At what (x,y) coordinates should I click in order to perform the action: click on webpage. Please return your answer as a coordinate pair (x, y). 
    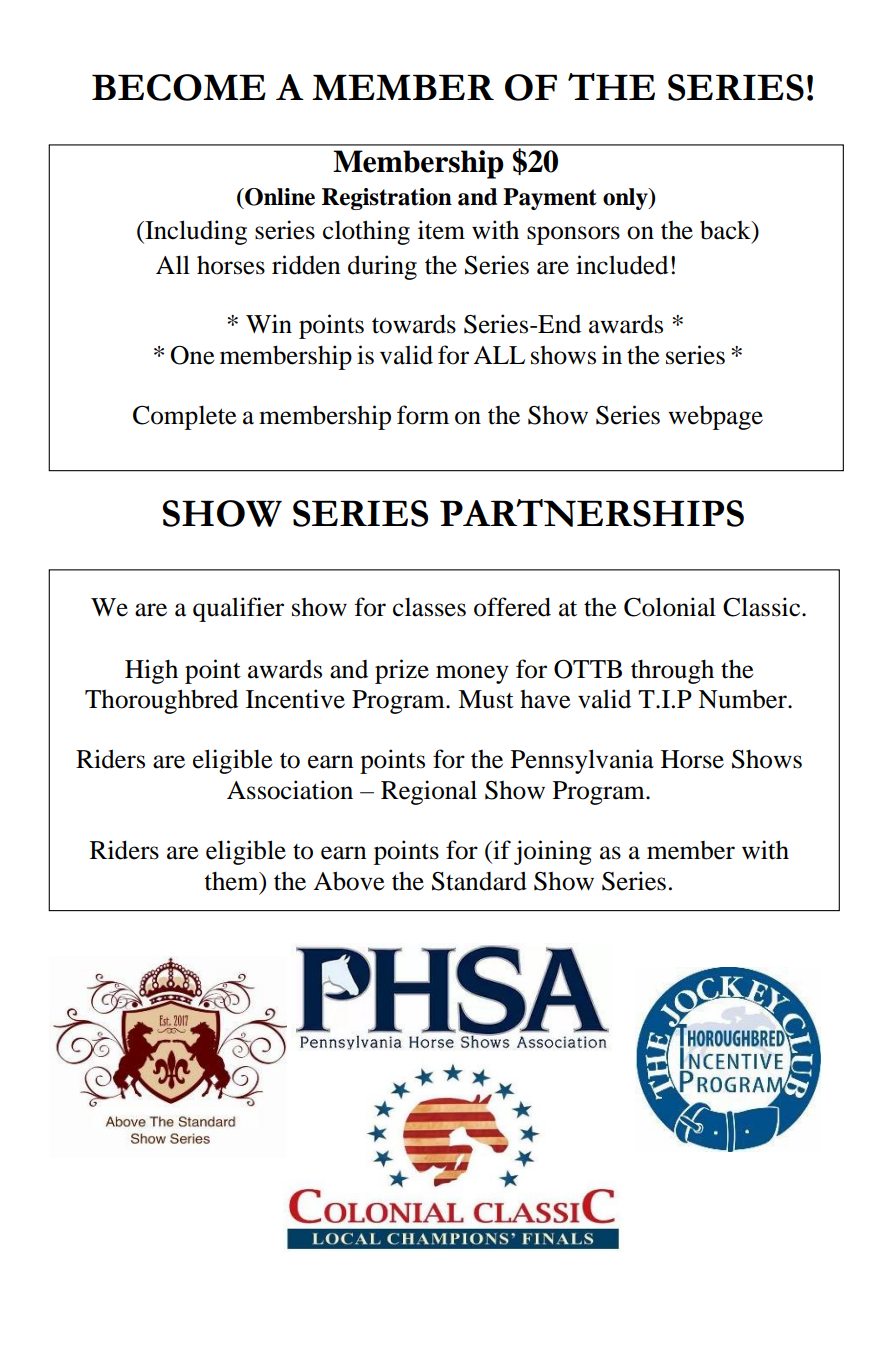
    Looking at the image, I should click on (715, 418).
